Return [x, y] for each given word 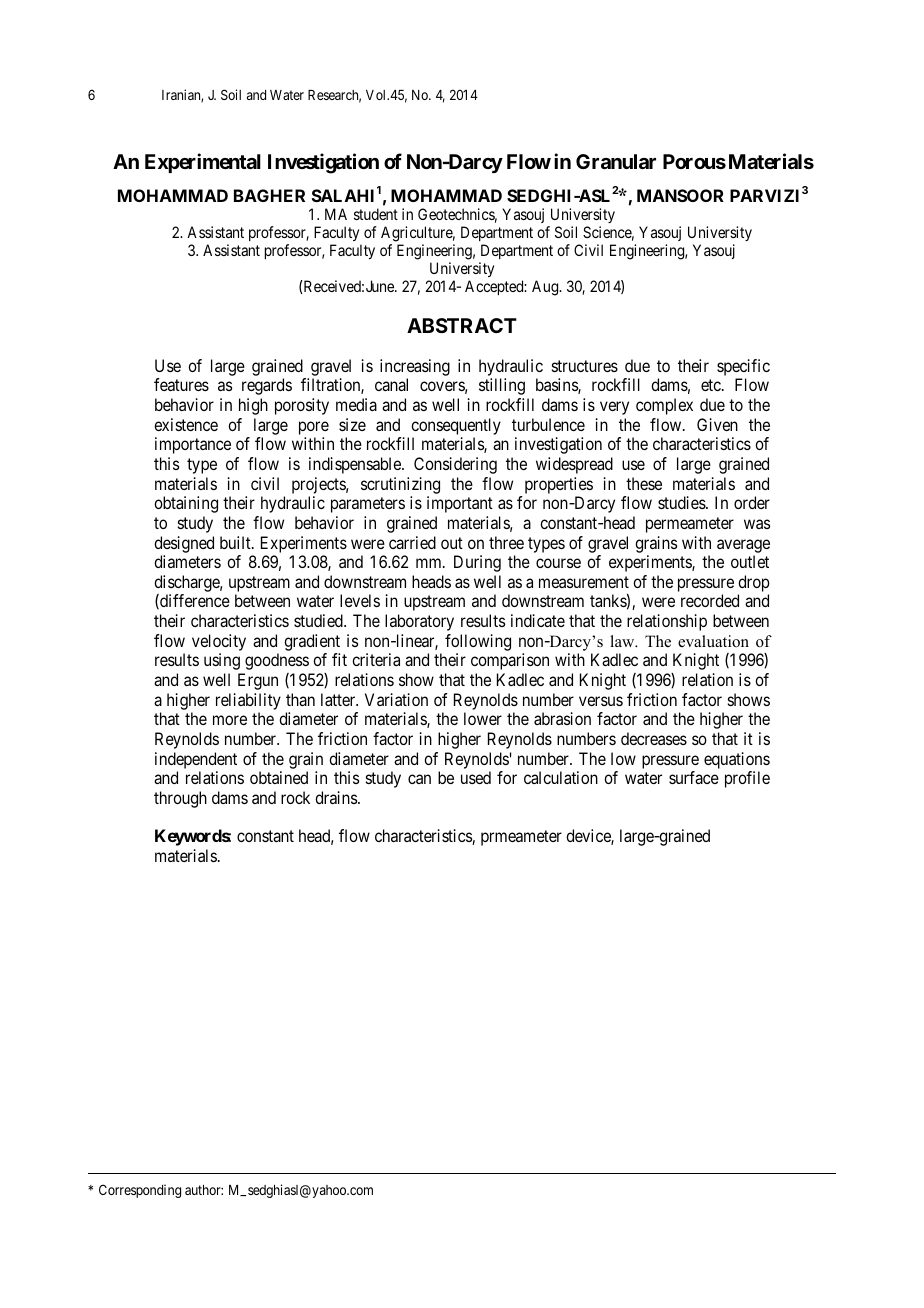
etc [712, 385]
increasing [415, 367]
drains [337, 797]
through [180, 799]
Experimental [203, 163]
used [476, 777]
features [181, 384]
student [376, 214]
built [236, 542]
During [477, 563]
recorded [710, 600]
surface [694, 777]
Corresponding [140, 1191]
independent [196, 760]
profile [747, 779]
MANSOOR [680, 195]
